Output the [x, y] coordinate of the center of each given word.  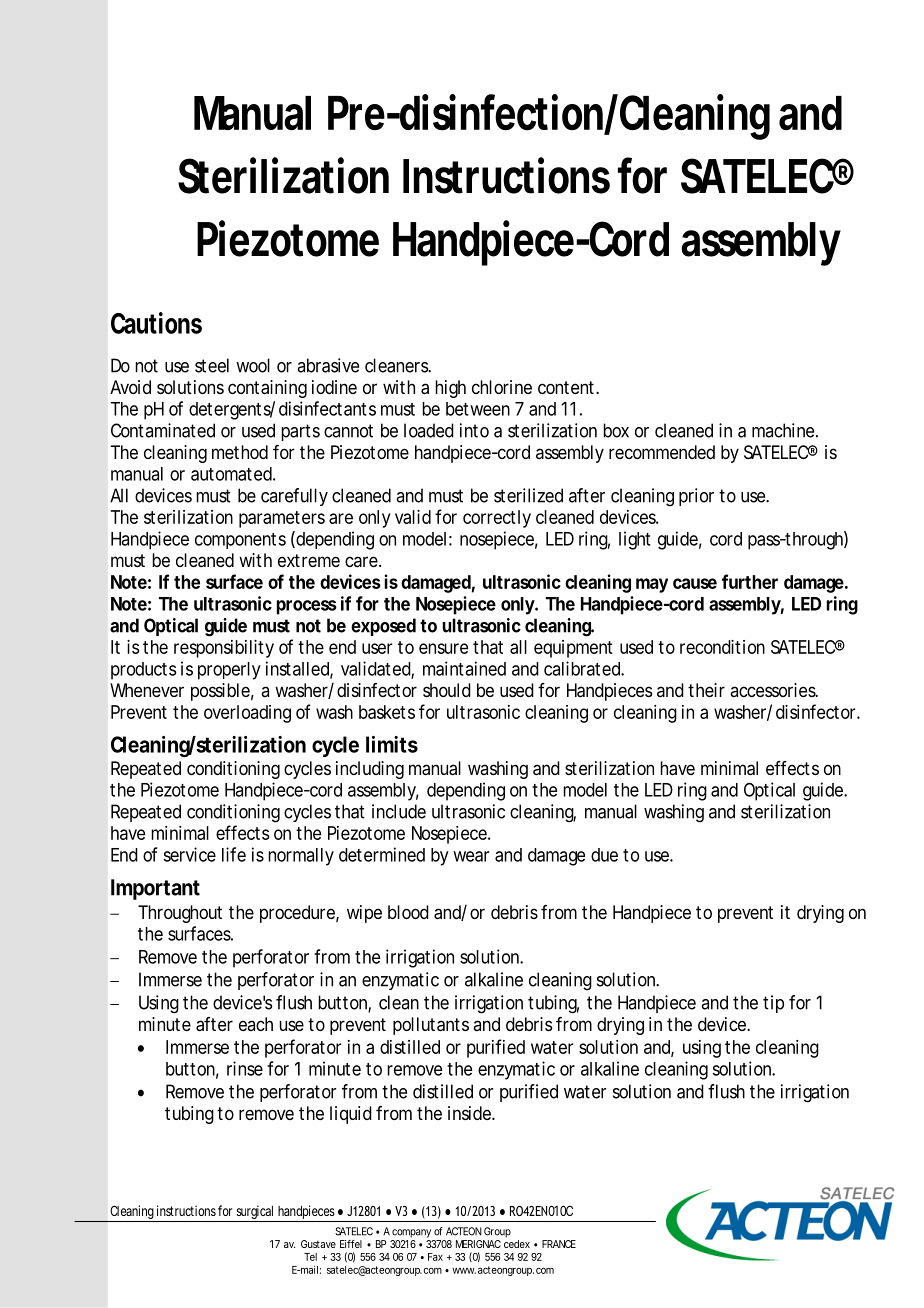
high [450, 389]
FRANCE [559, 1244]
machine [783, 430]
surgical [254, 1213]
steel [212, 365]
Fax [435, 1257]
